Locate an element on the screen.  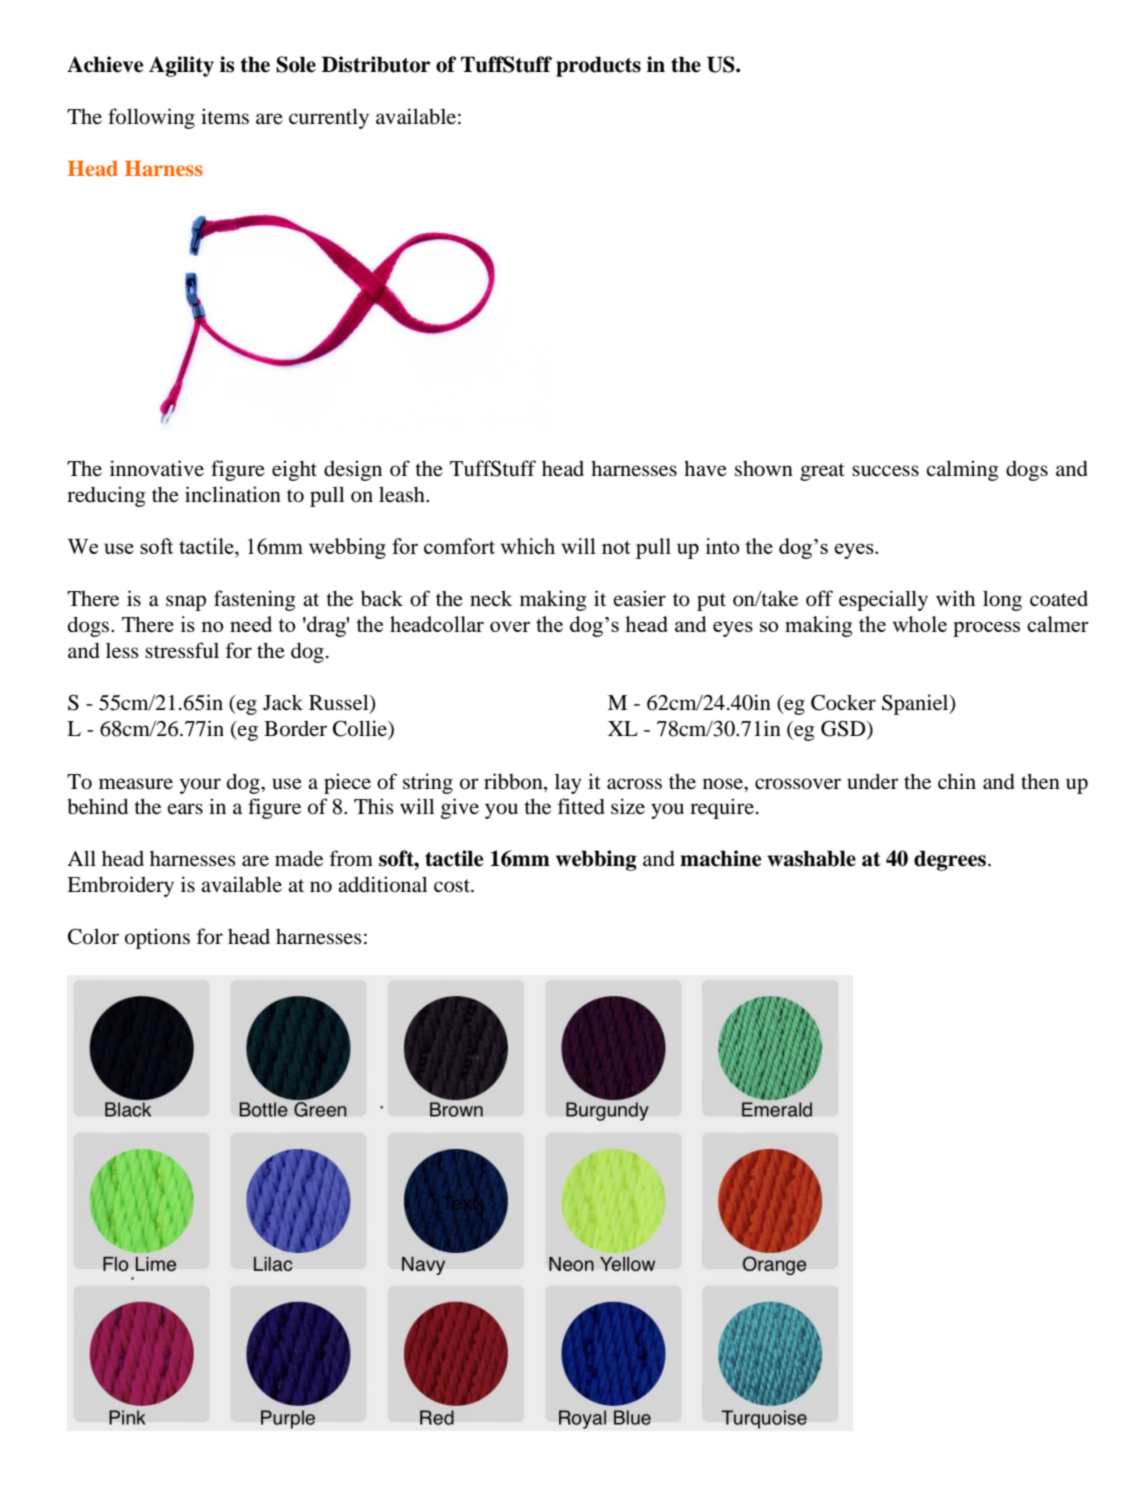
calming is located at coordinates (962, 470).
